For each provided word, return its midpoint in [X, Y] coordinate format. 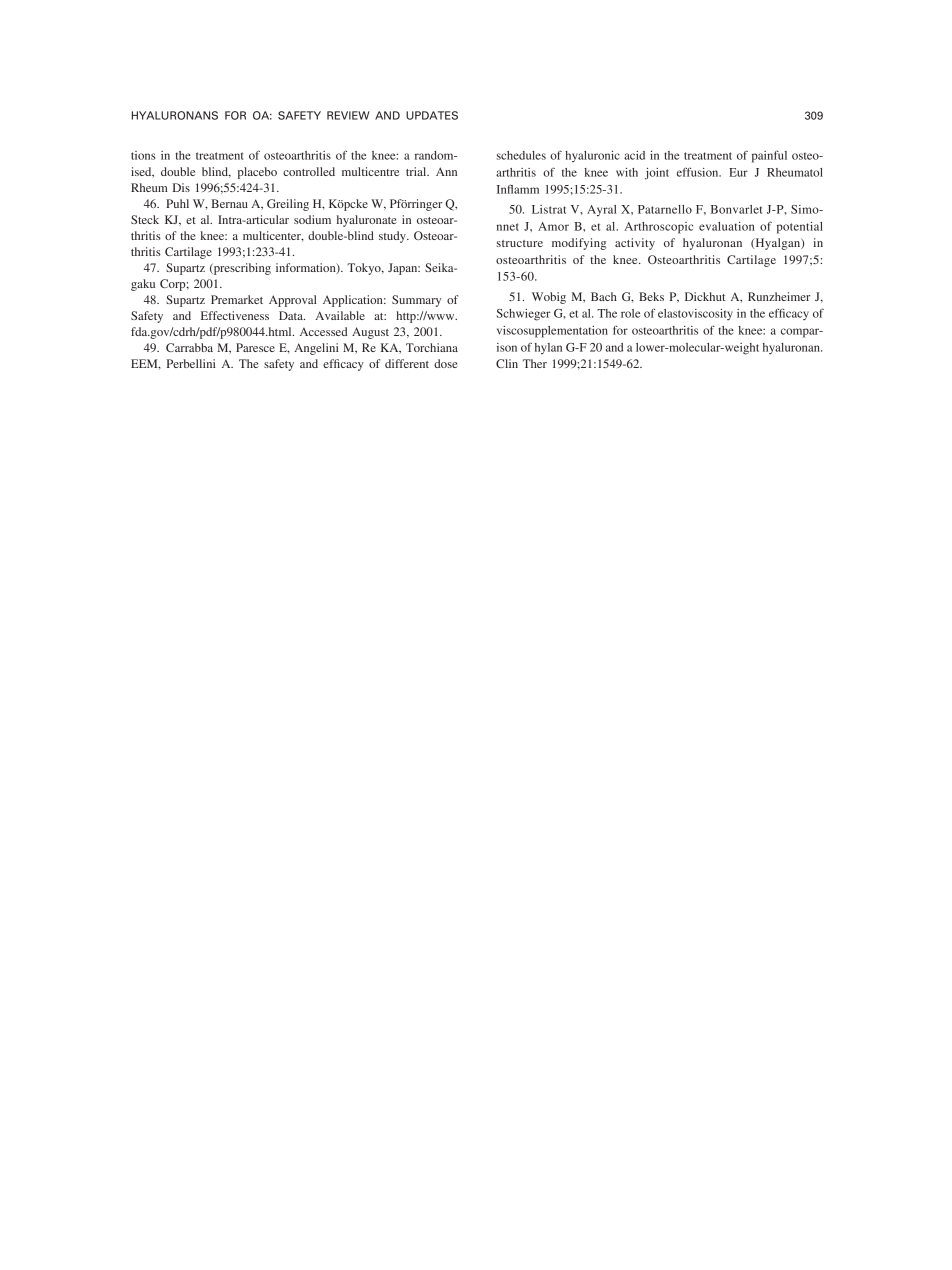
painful [769, 157]
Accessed [324, 331]
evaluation [727, 226]
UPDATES [432, 115]
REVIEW [348, 115]
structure [520, 243]
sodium [312, 219]
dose [446, 363]
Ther [535, 363]
